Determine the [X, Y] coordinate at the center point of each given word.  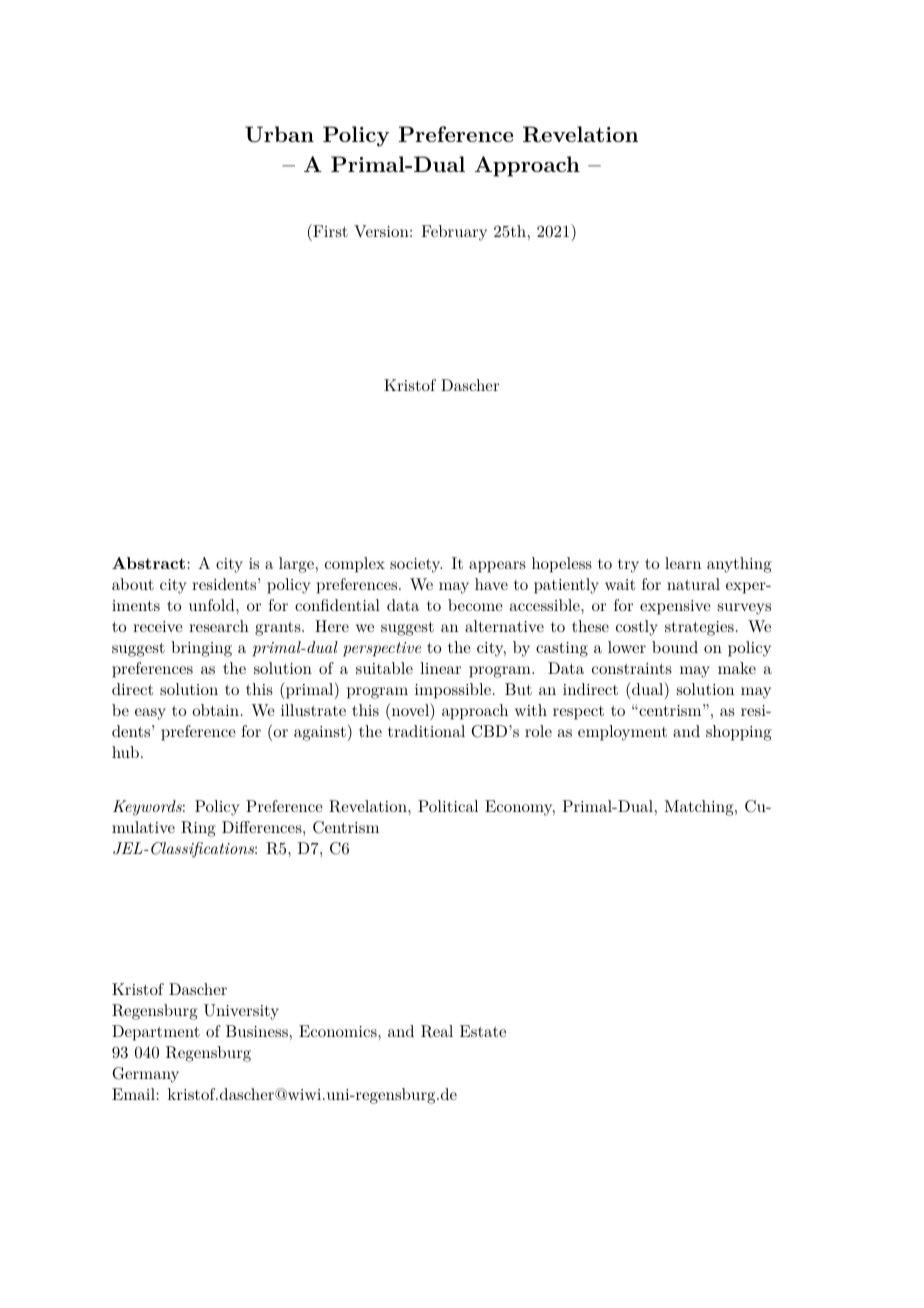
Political [448, 806]
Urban [279, 134]
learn [683, 563]
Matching [699, 808]
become [475, 605]
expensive [675, 607]
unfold [213, 605]
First [329, 232]
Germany [145, 1075]
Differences [263, 827]
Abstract [148, 563]
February [454, 233]
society [416, 565]
